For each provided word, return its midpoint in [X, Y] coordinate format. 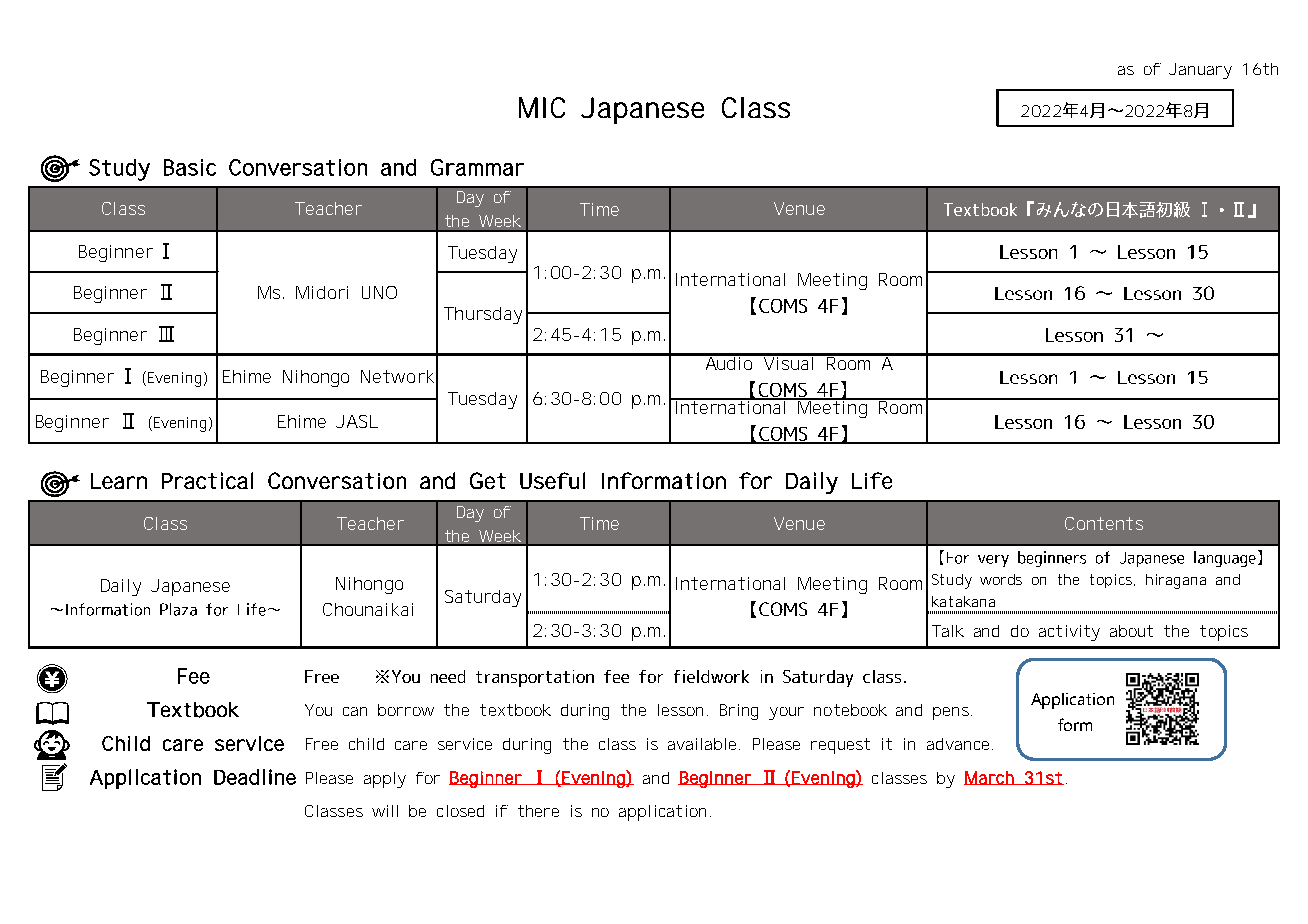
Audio [729, 362]
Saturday [483, 598]
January [1200, 71]
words [1001, 579]
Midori [322, 292]
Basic [190, 167]
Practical [207, 480]
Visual [788, 362]
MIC [542, 107]
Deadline [255, 777]
